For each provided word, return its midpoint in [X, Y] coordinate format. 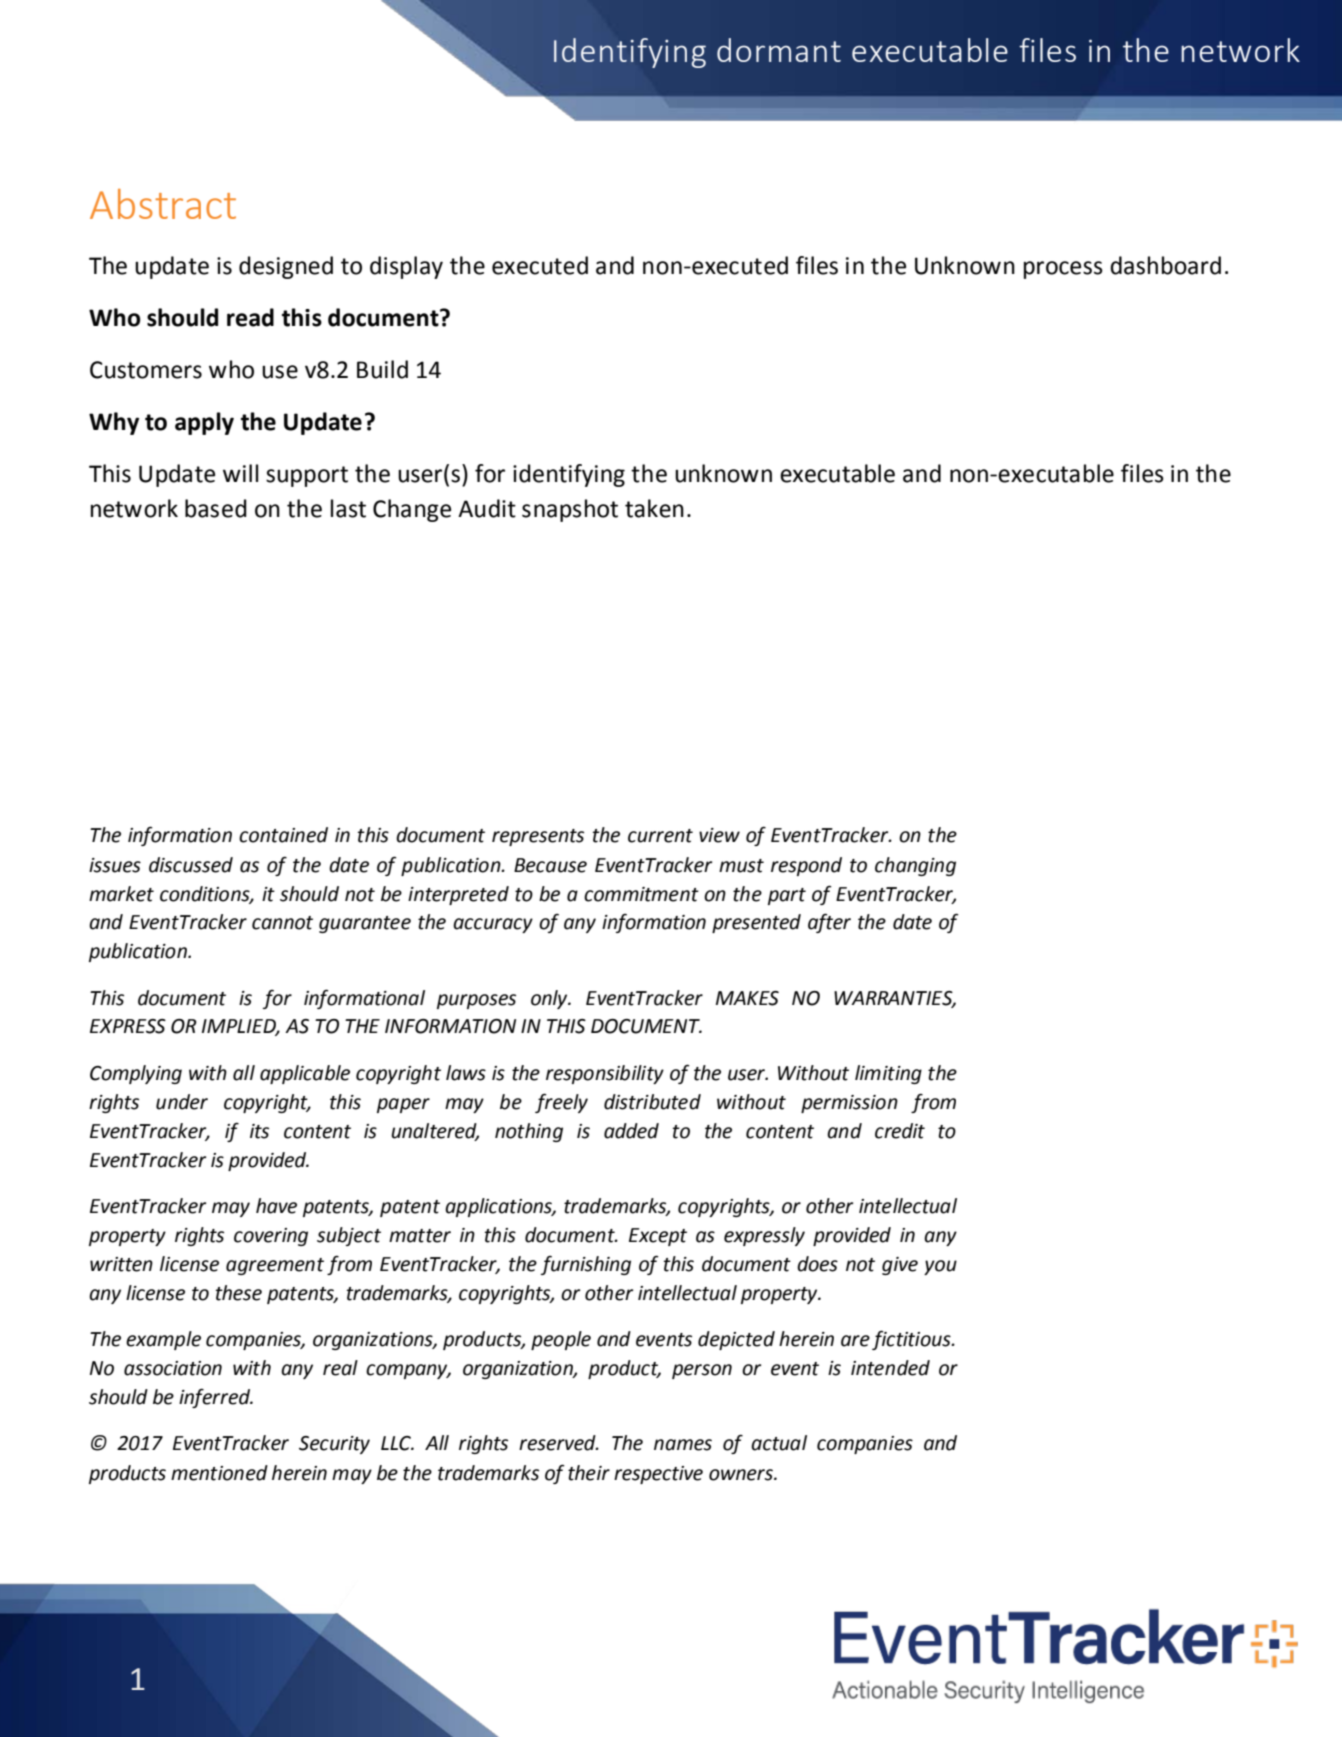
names [683, 1445]
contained [283, 835]
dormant [779, 50]
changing [915, 866]
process [1063, 270]
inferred [215, 1398]
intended [890, 1368]
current [660, 836]
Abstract [163, 204]
